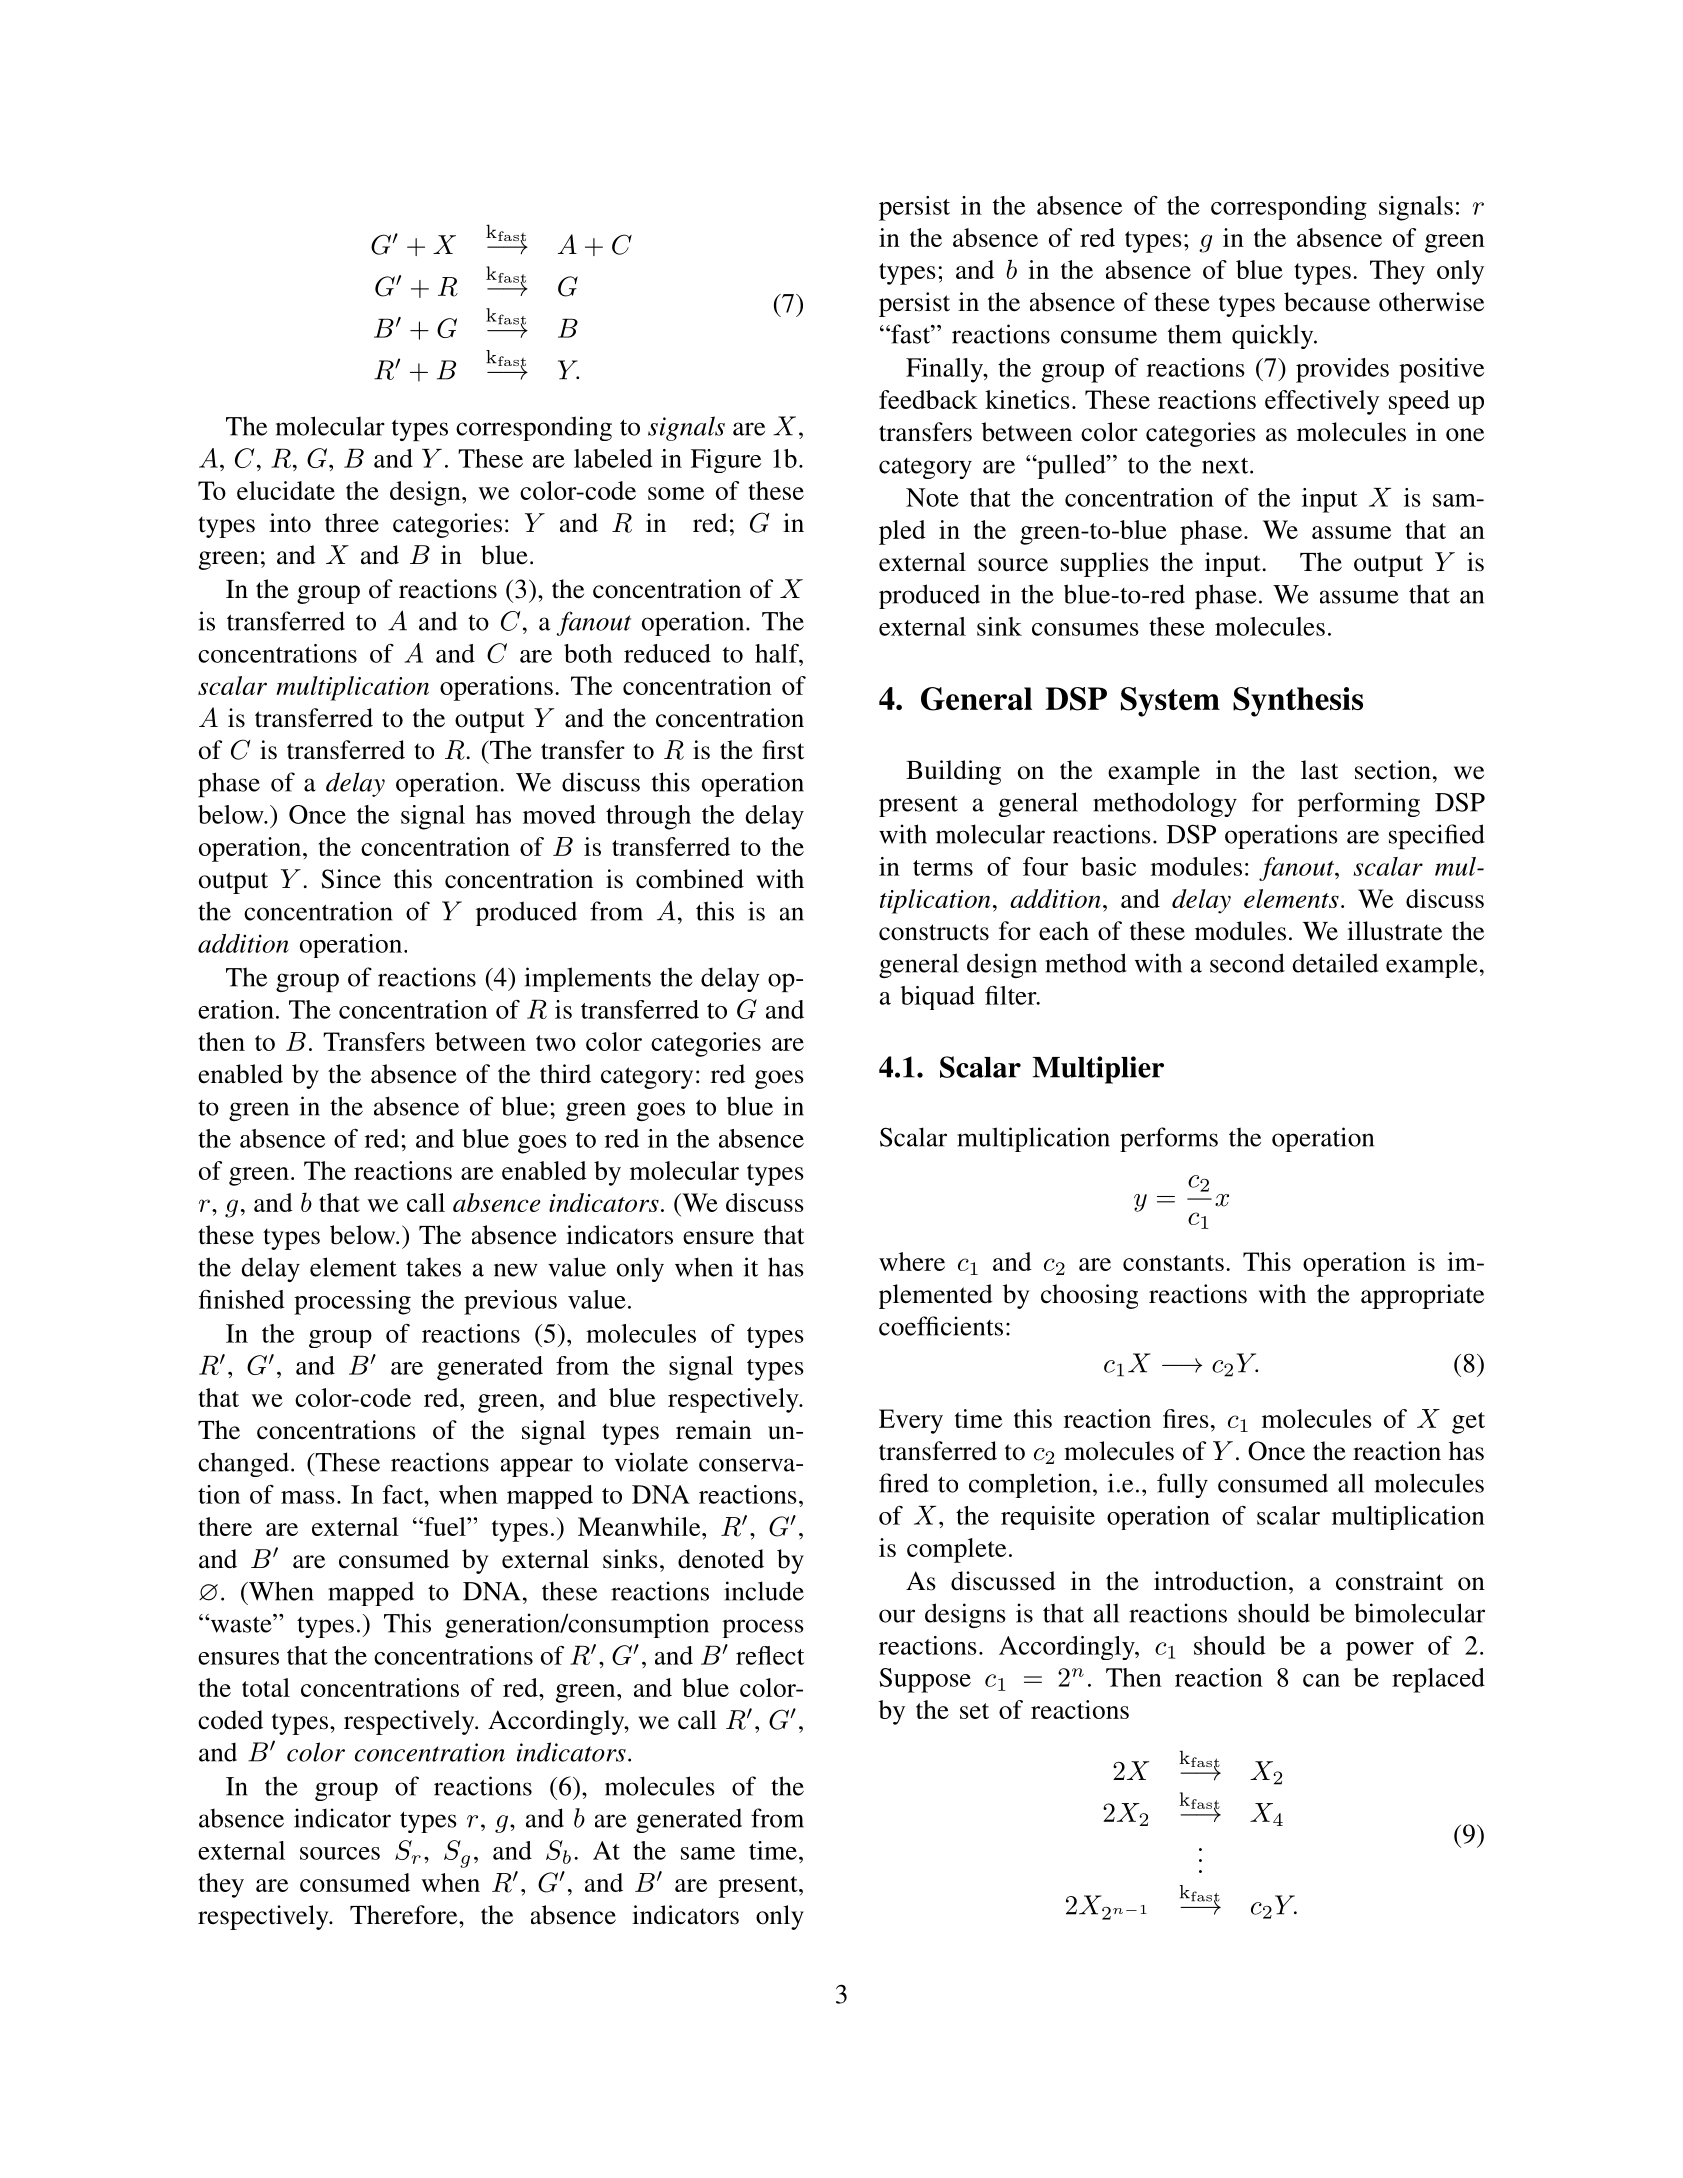 The width and height of the image is (1683, 2178). I want to click on elucidate, so click(286, 490).
